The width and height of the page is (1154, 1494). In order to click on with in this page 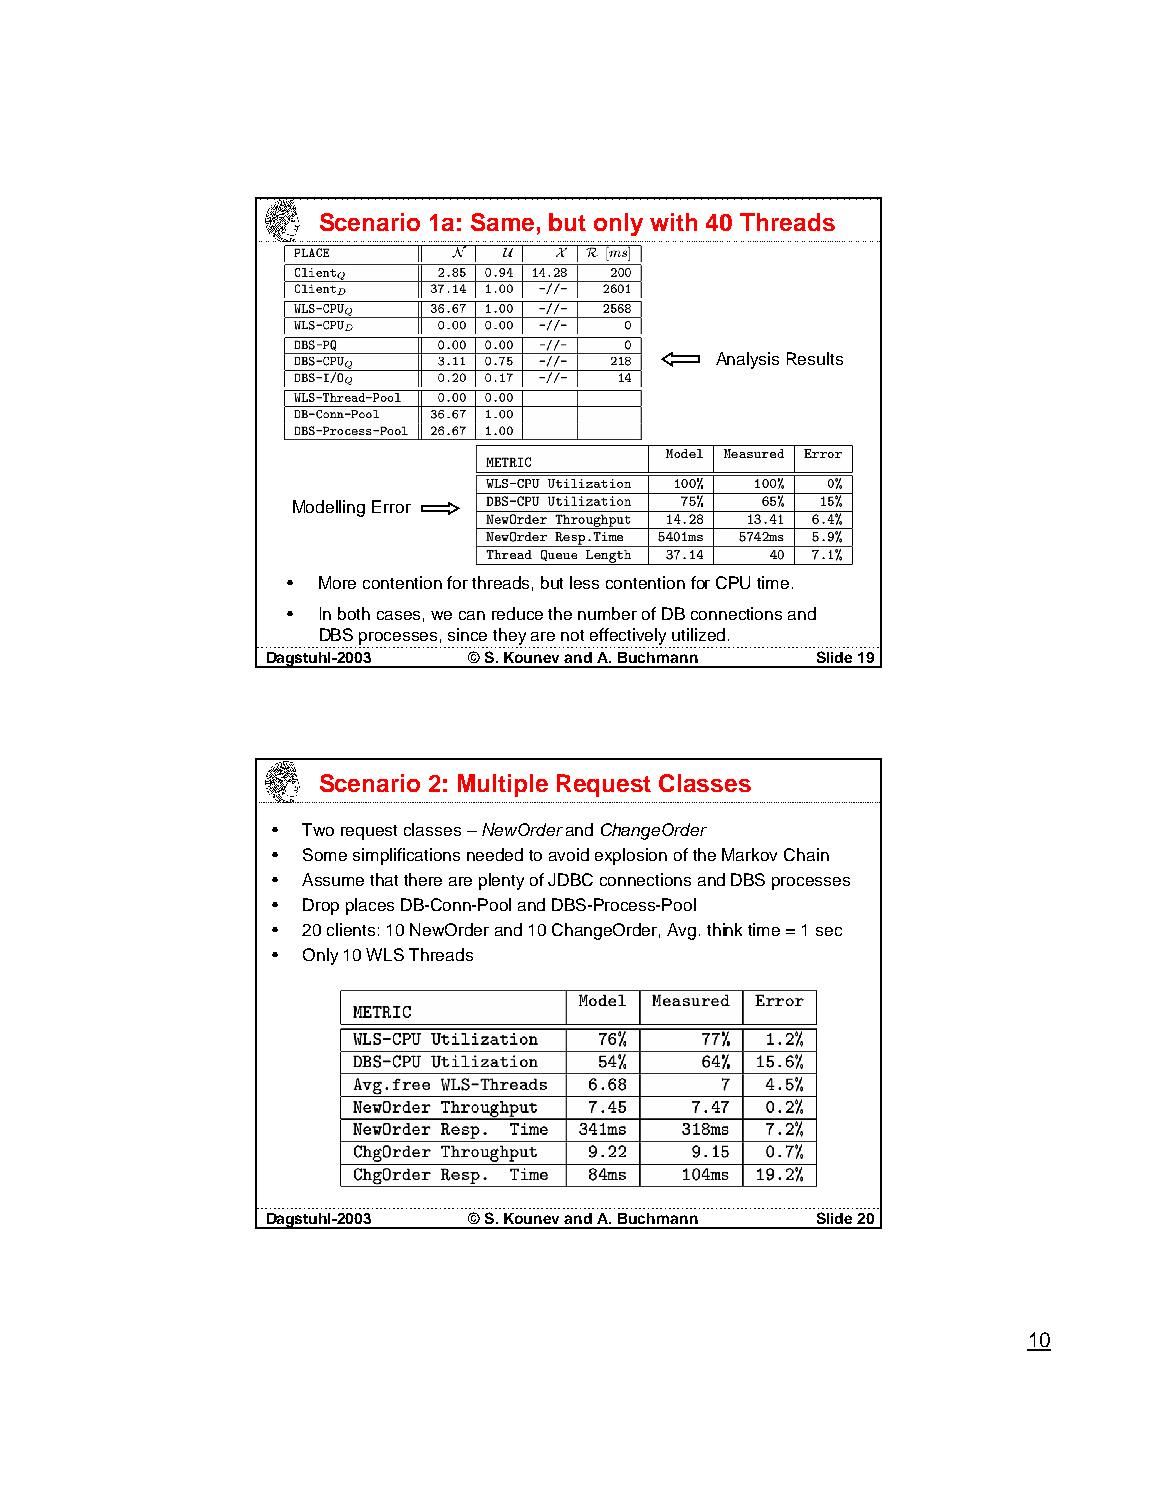, I will do `click(673, 222)`.
